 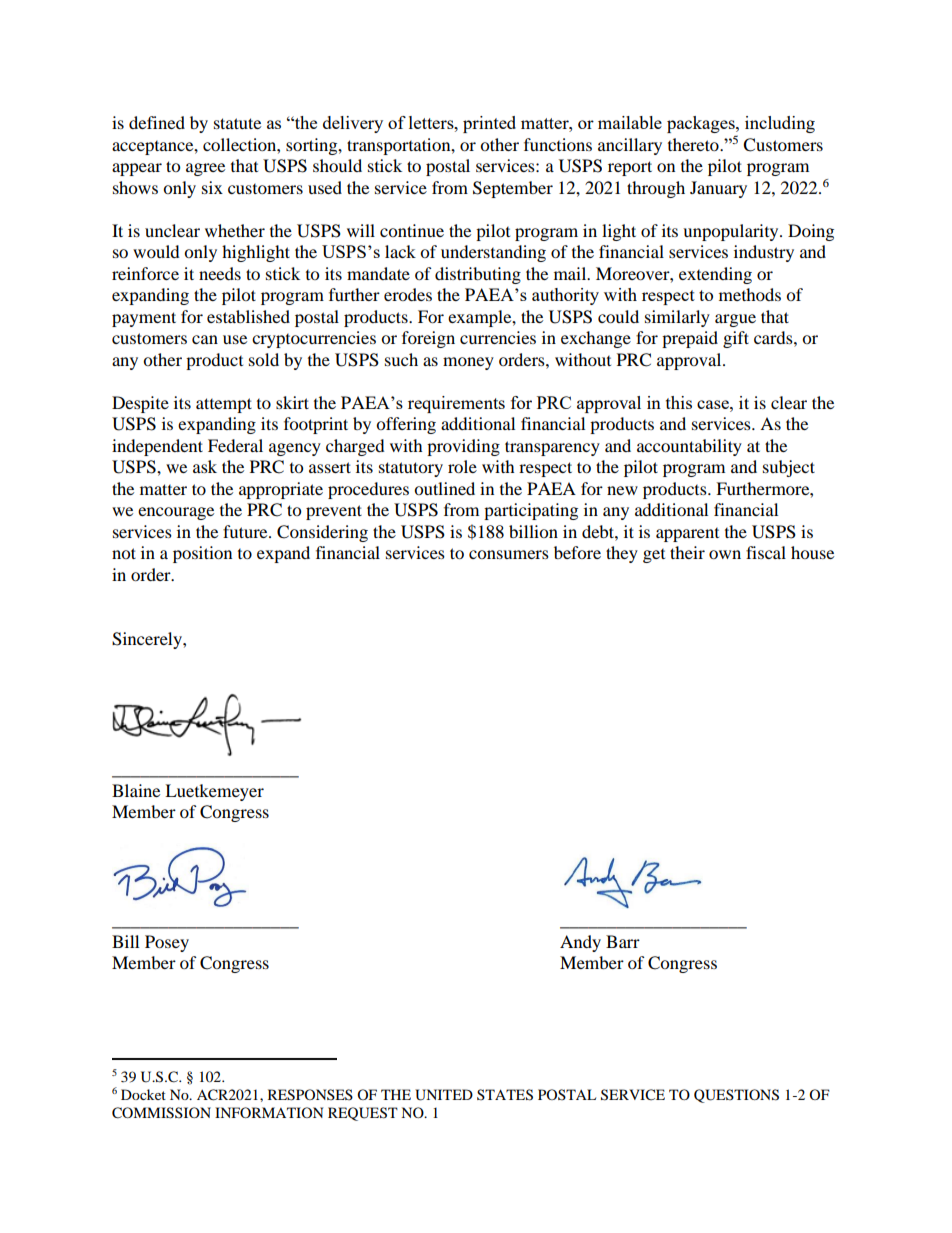 I want to click on printed, so click(x=489, y=124).
